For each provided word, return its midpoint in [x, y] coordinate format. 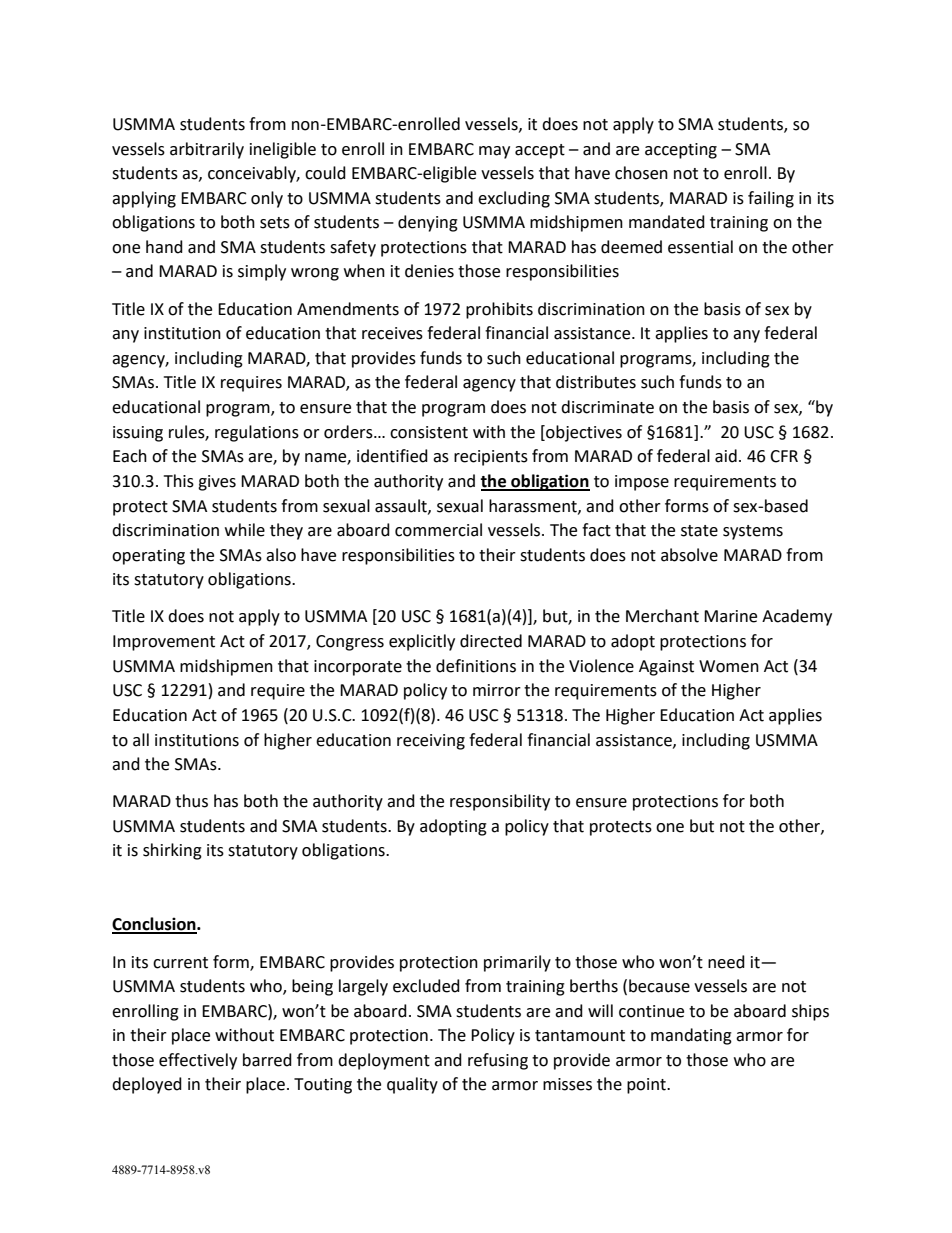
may [494, 152]
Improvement [164, 643]
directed [491, 641]
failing [771, 199]
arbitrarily [207, 150]
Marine [730, 616]
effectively [198, 1061]
